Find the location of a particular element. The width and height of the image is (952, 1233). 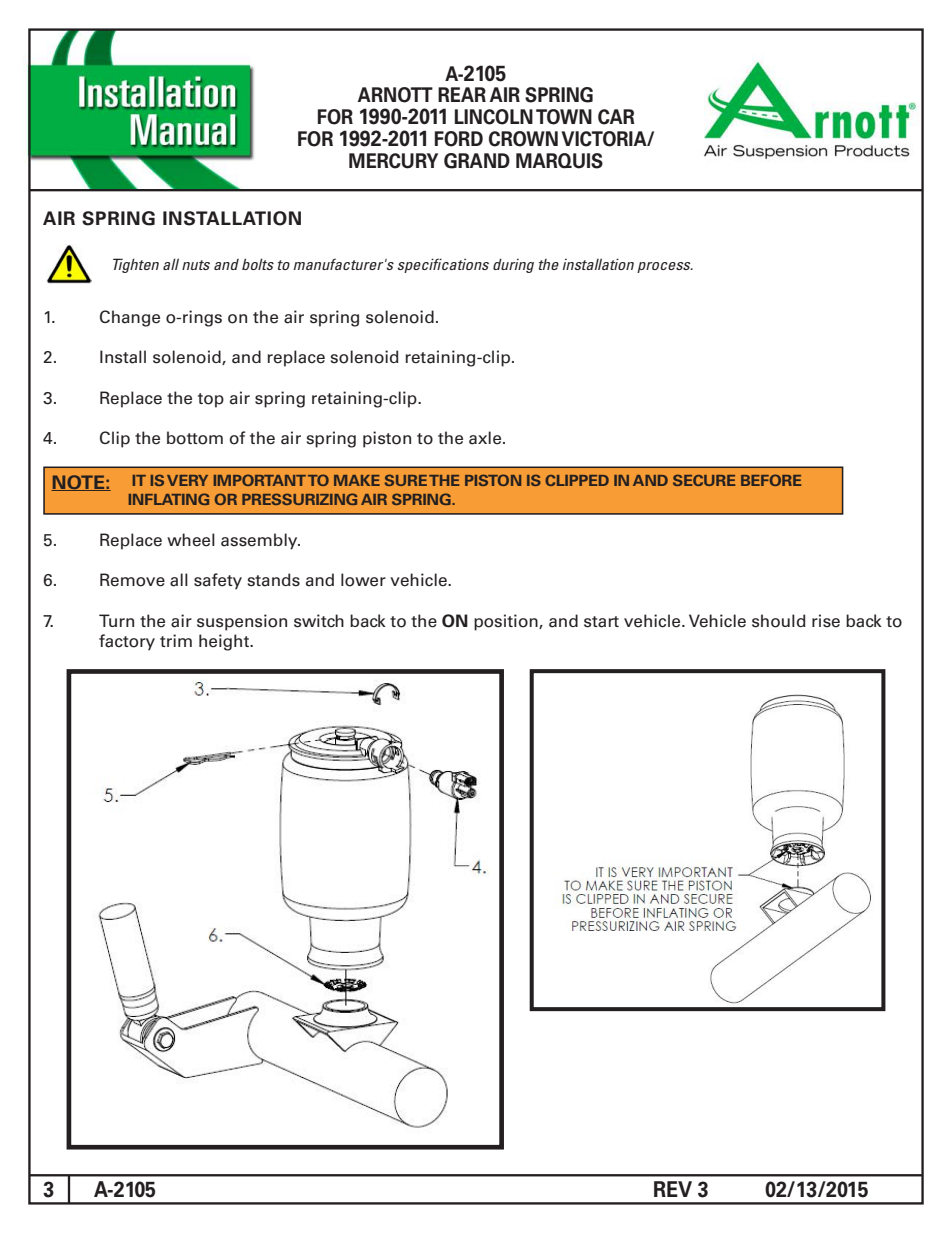

position is located at coordinates (507, 622).
